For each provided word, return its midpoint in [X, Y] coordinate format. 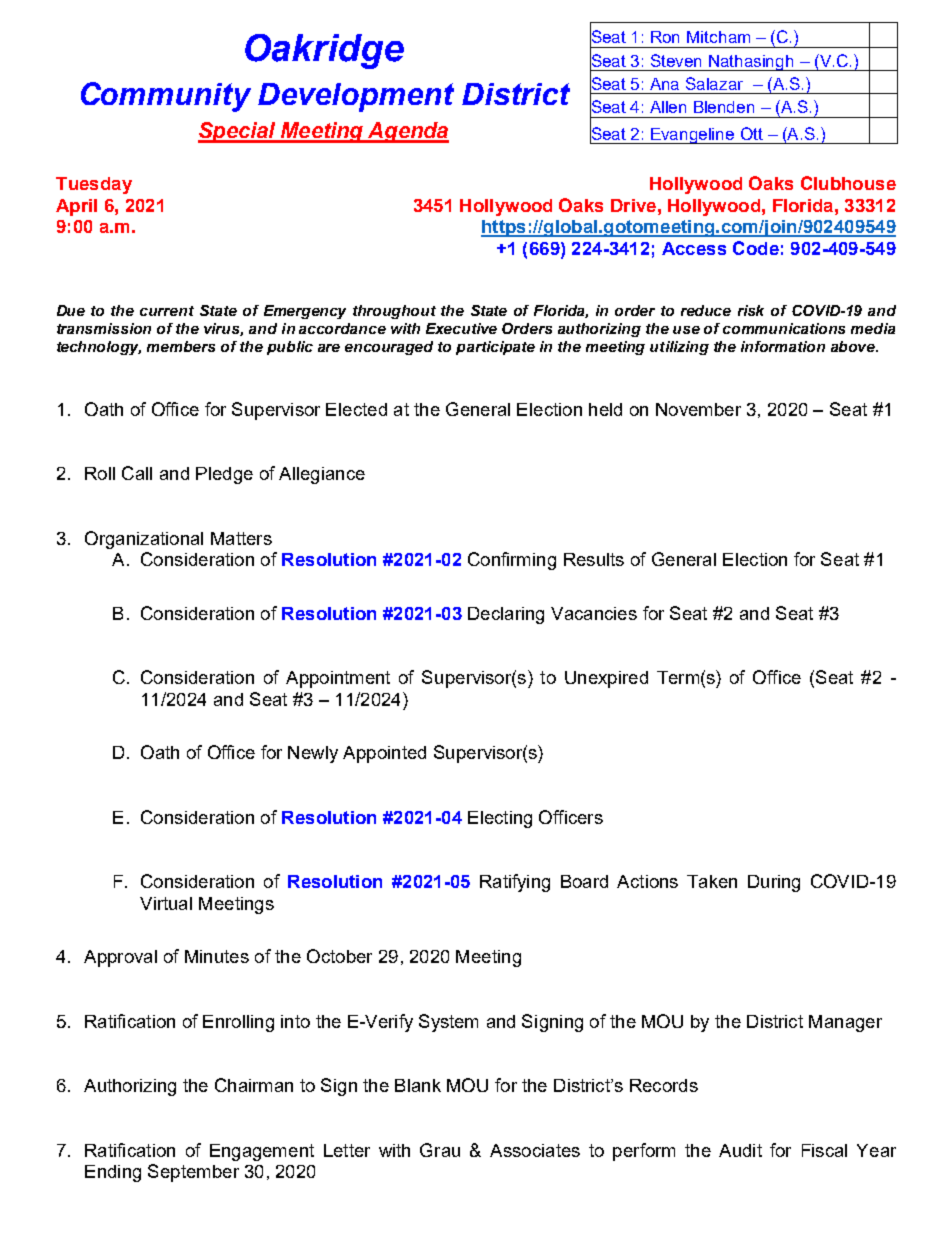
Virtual [166, 903]
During [774, 883]
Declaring [506, 615]
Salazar [714, 83]
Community [166, 97]
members [181, 346]
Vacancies [594, 613]
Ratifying [515, 883]
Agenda [407, 132]
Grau [440, 1150]
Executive [461, 328]
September [193, 1173]
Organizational [144, 540]
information [783, 346]
